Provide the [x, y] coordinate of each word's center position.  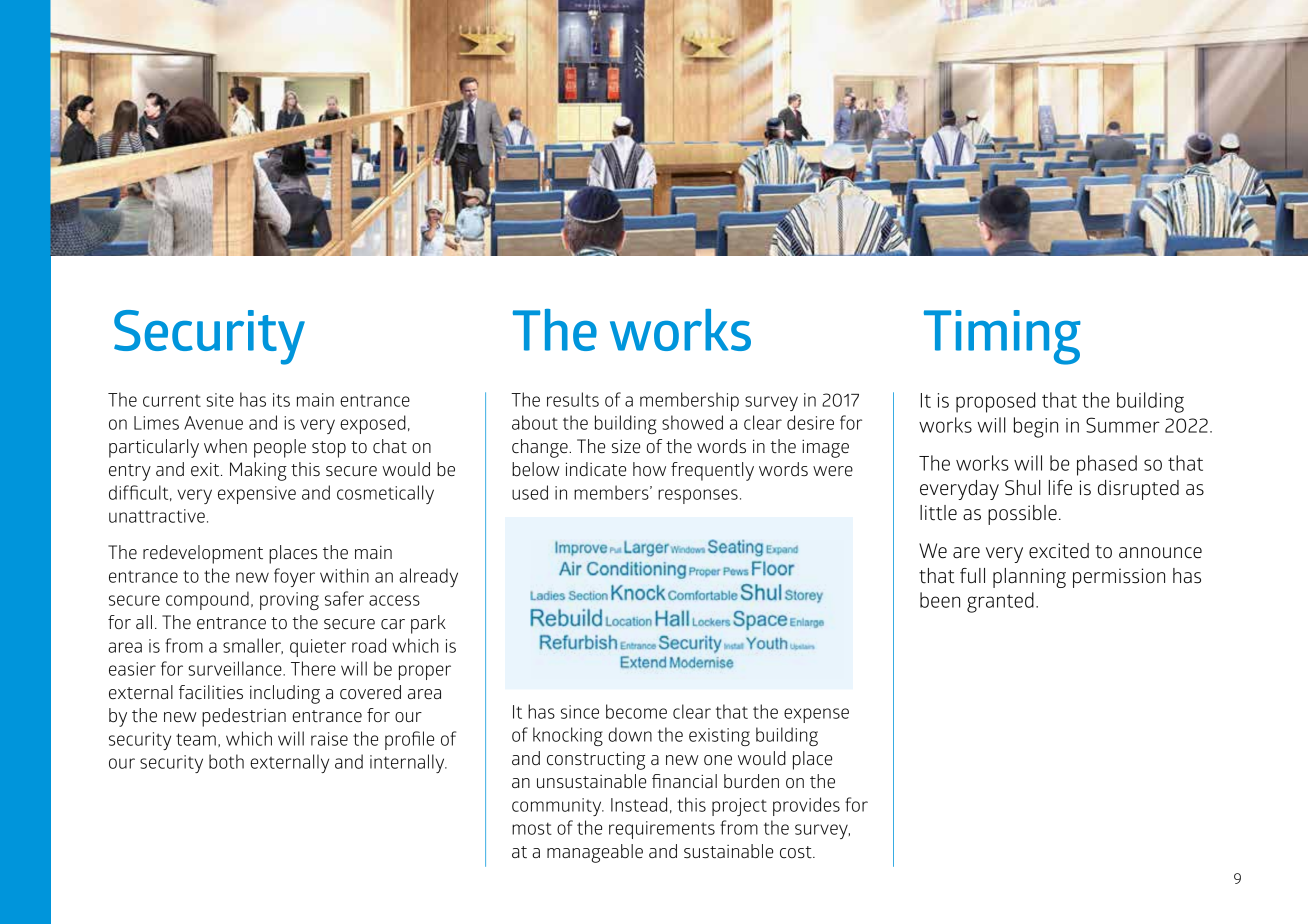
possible [1022, 515]
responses [698, 496]
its [281, 400]
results [573, 399]
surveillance [236, 668]
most [532, 828]
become [636, 711]
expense [816, 715]
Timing [1002, 337]
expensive [257, 495]
